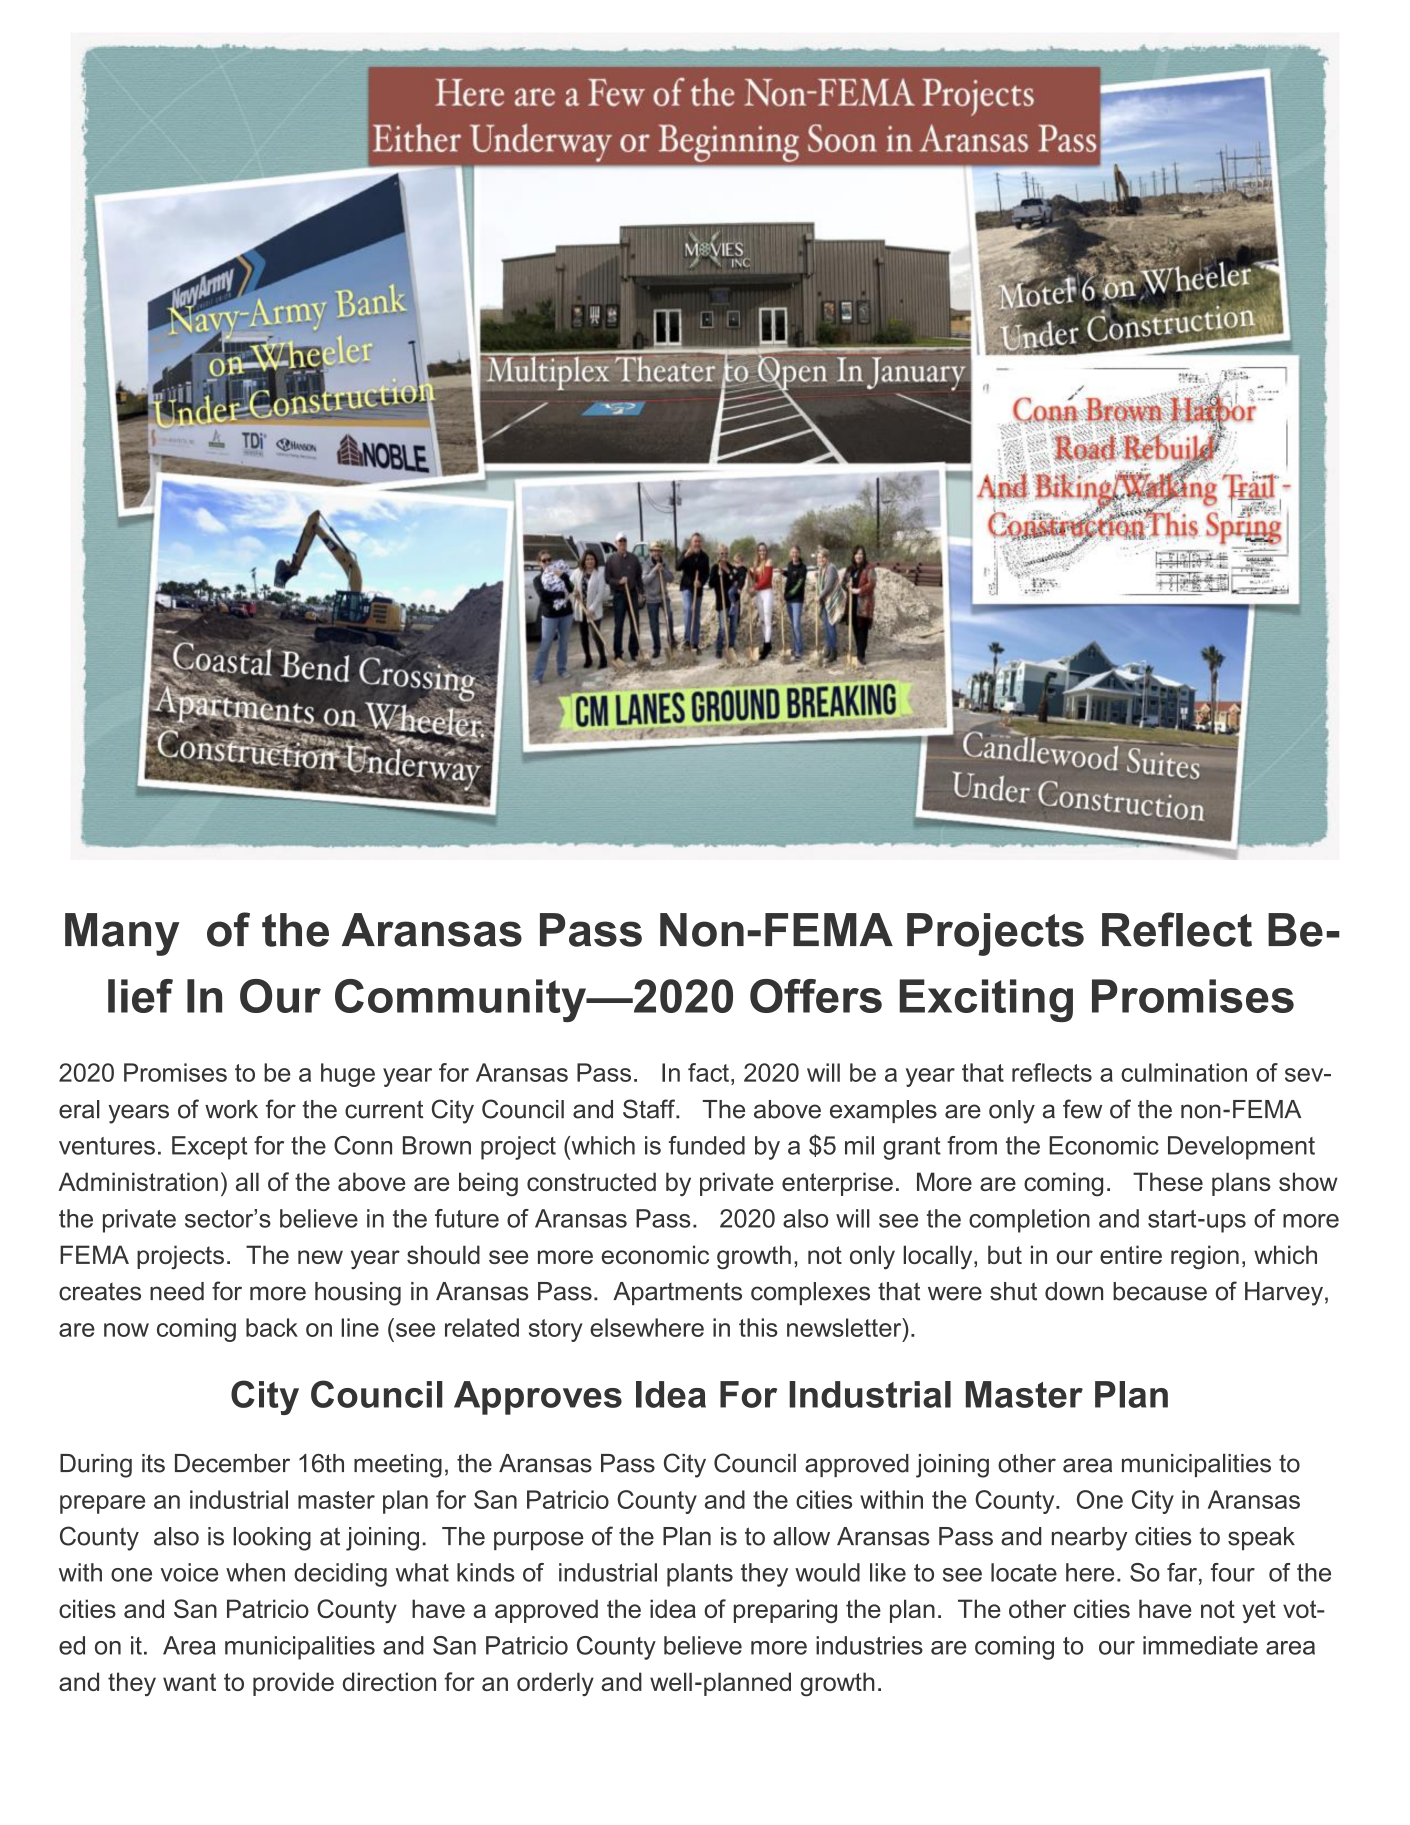 The width and height of the screenshot is (1410, 1825). Describe the element at coordinates (816, 996) in the screenshot. I see `Offers` at that location.
